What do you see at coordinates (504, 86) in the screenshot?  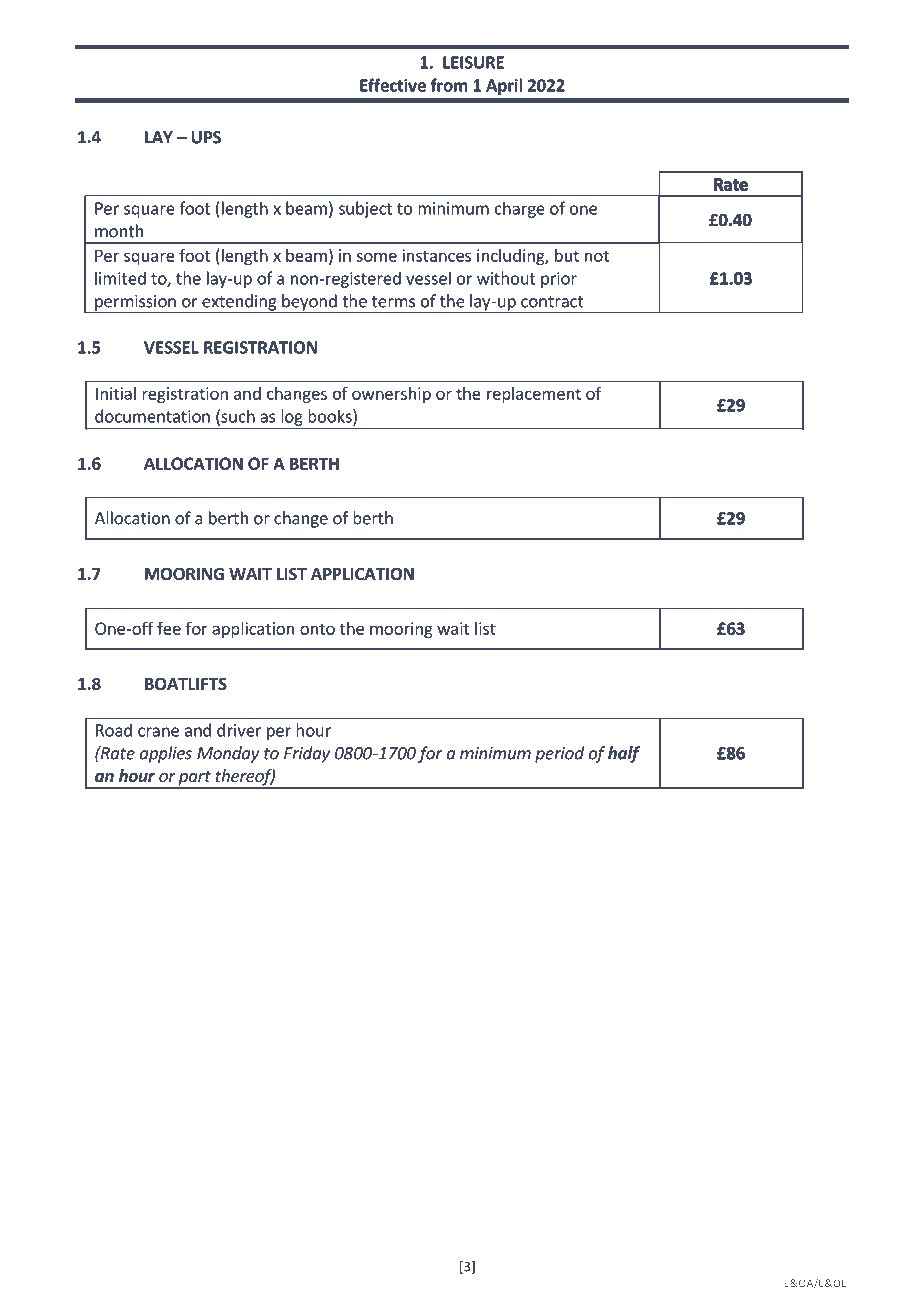 I see `April` at bounding box center [504, 86].
